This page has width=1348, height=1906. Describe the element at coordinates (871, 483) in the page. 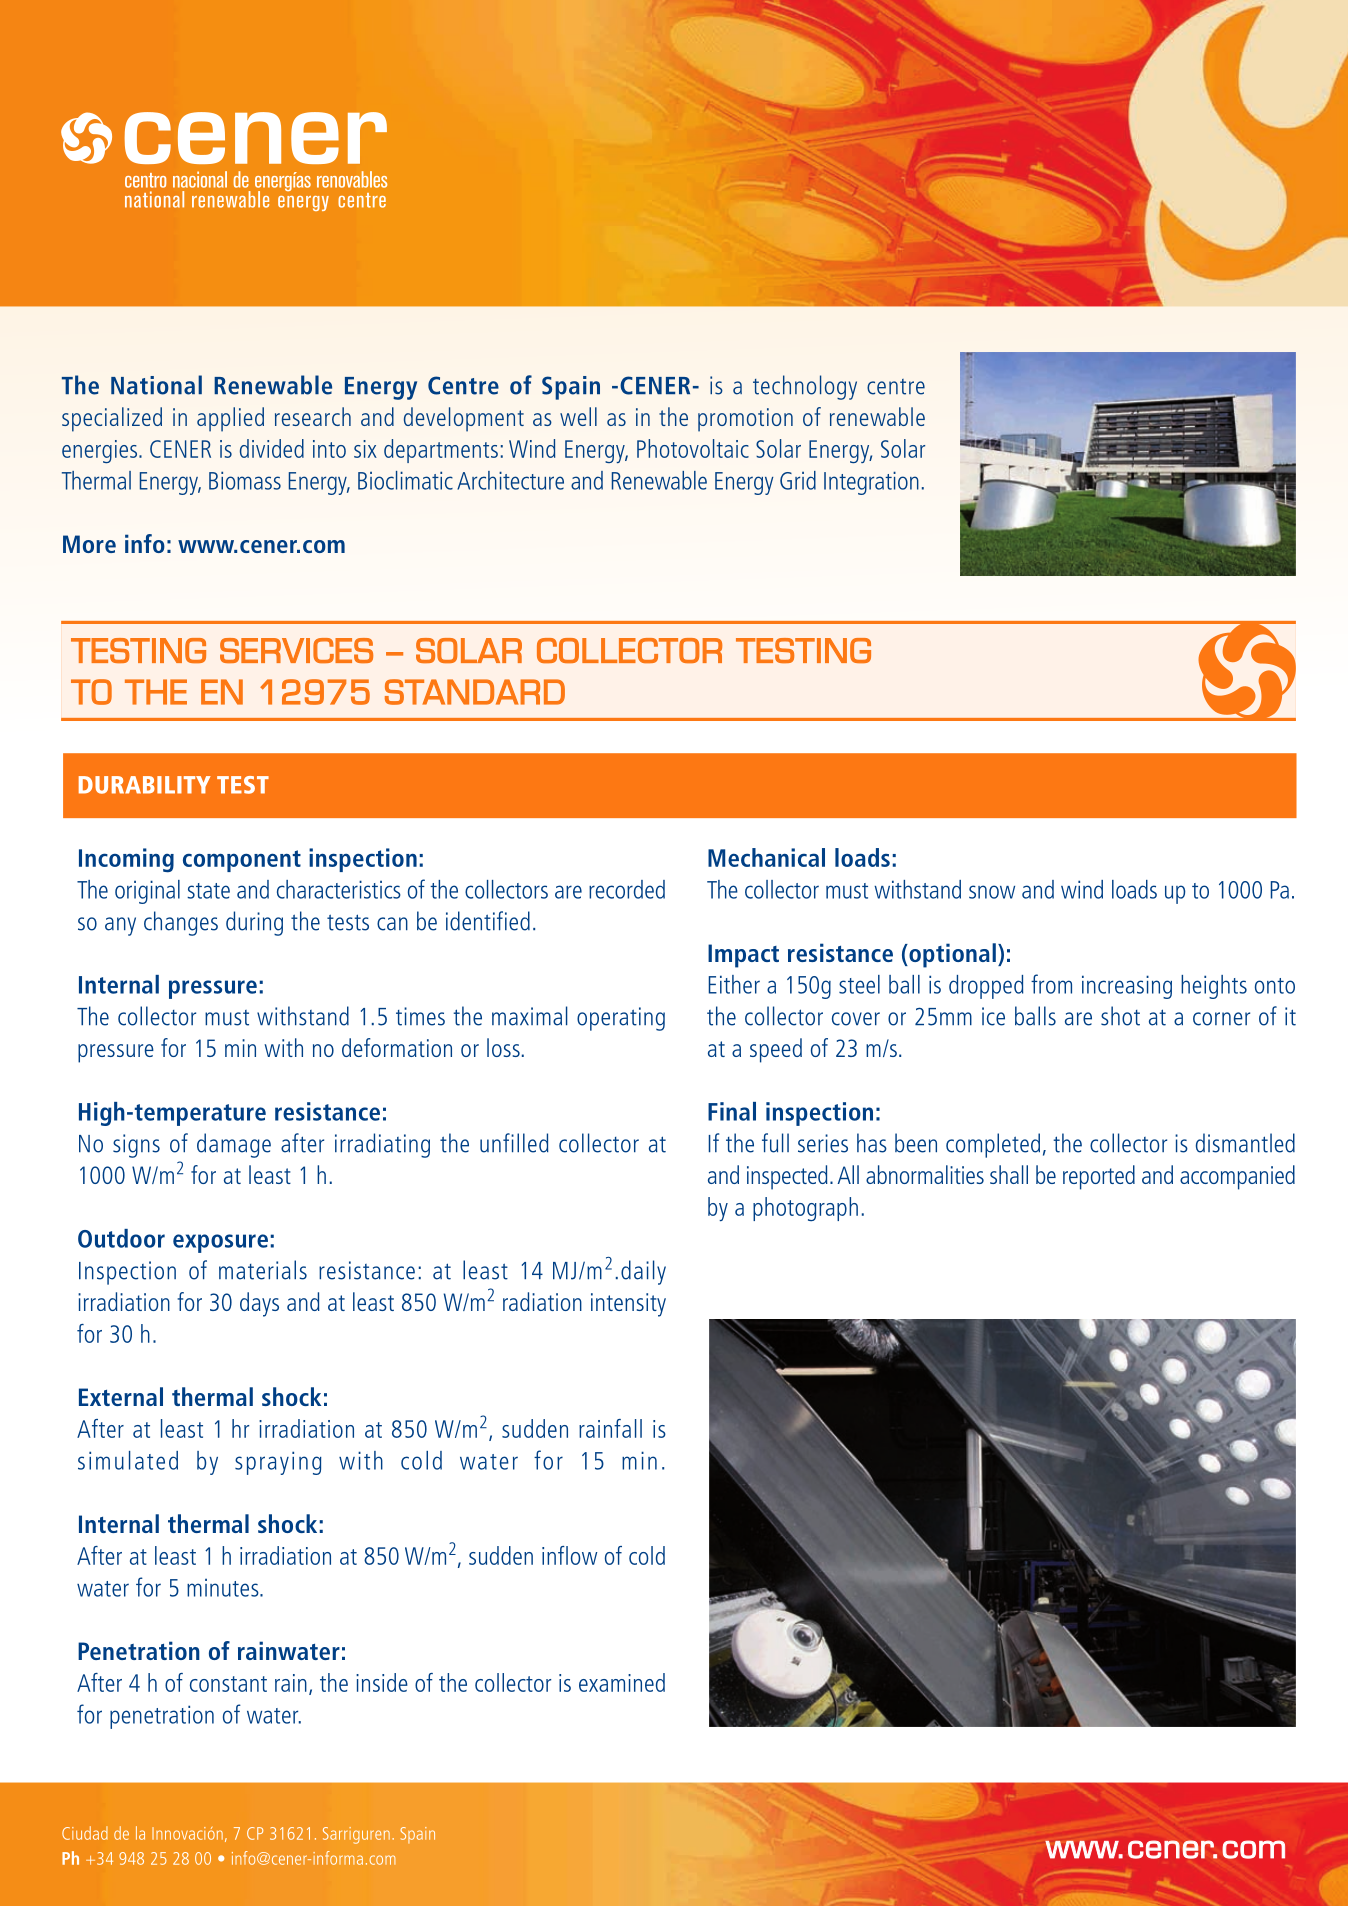

I see `Integration` at that location.
